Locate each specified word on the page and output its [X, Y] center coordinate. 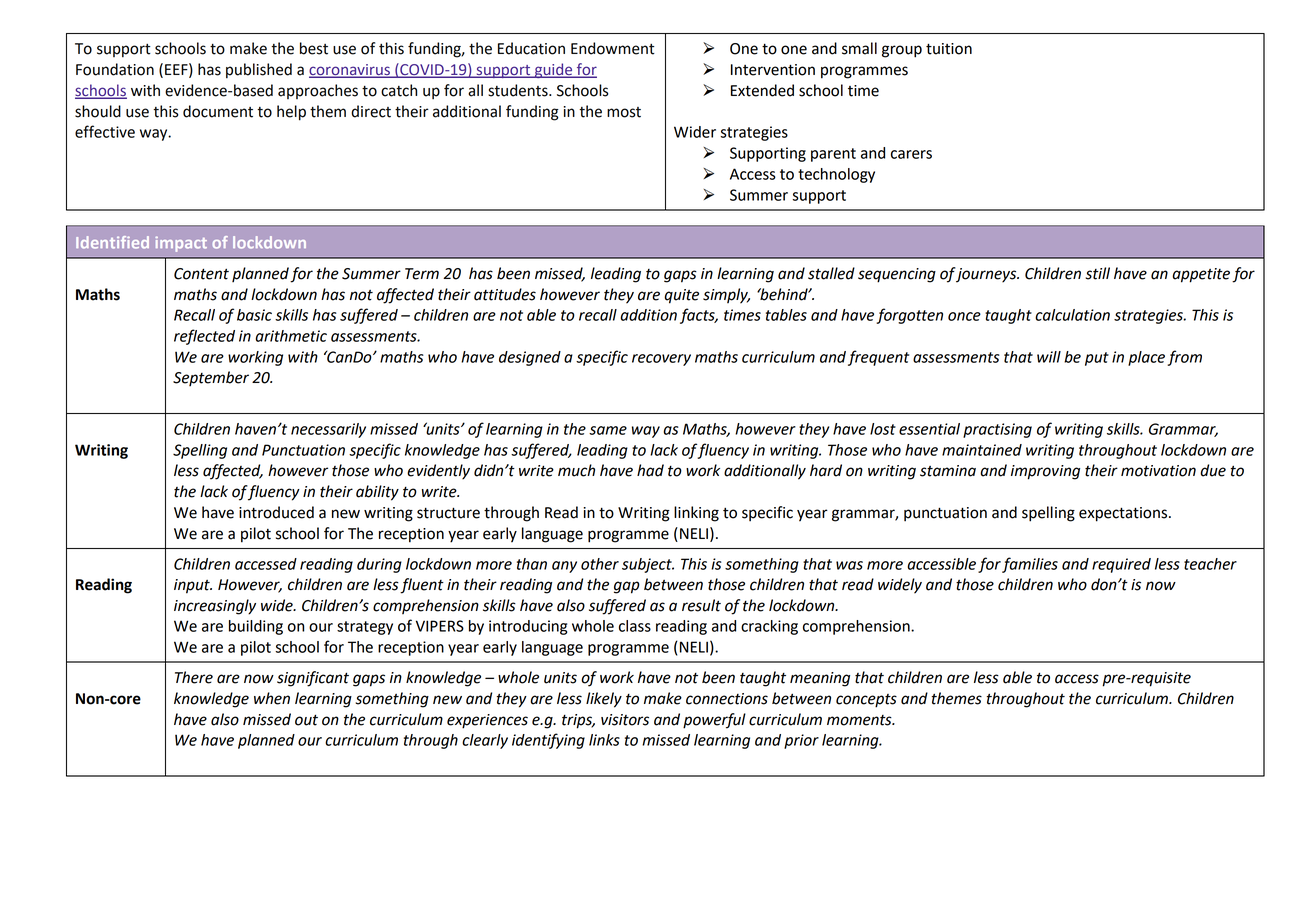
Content [201, 274]
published [259, 71]
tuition [949, 49]
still [1098, 273]
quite [681, 296]
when [272, 698]
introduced [276, 512]
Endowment [613, 48]
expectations [1123, 514]
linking [696, 514]
